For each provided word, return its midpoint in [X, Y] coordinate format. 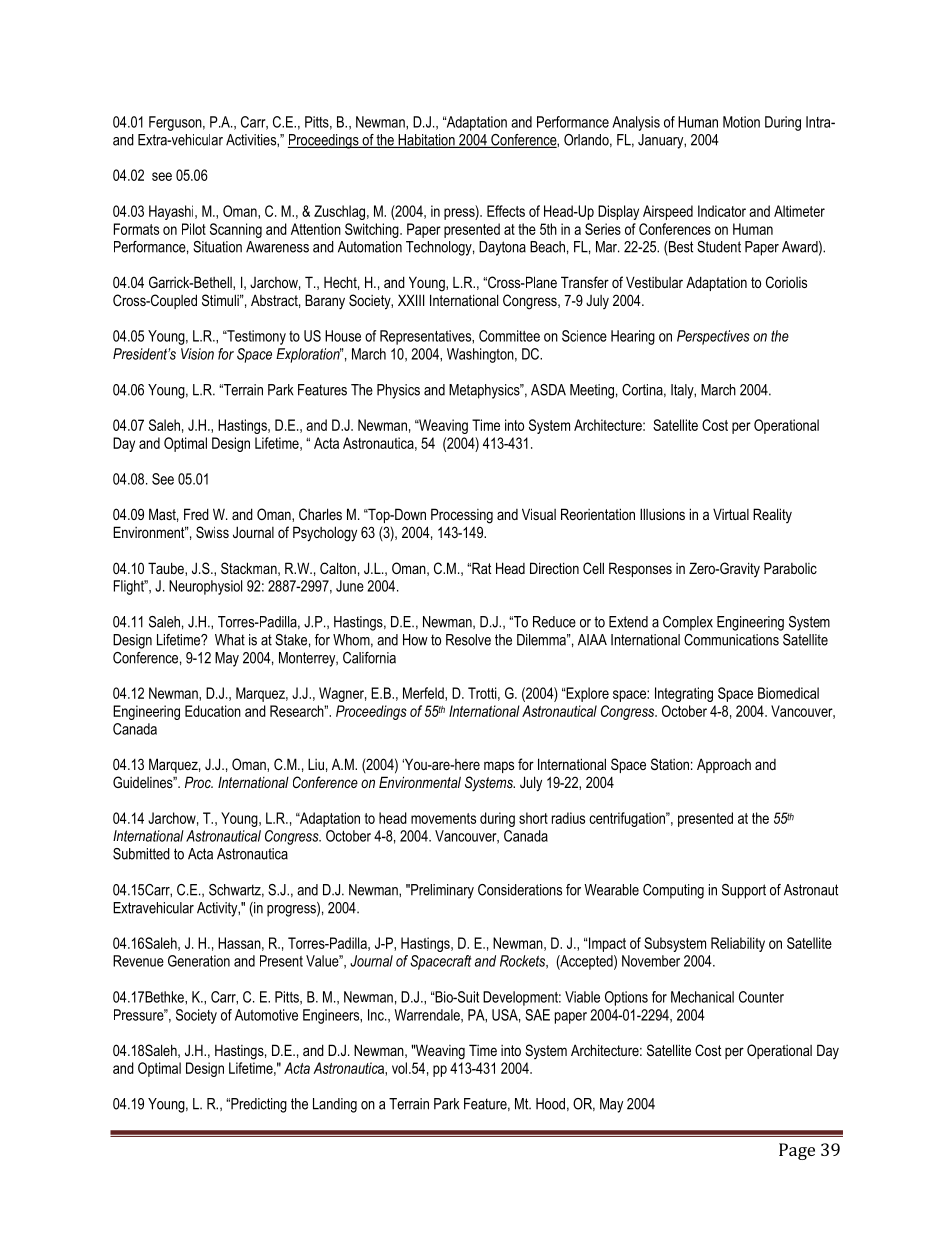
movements [443, 818]
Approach [724, 765]
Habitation [426, 141]
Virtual [731, 514]
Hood [550, 1104]
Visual [539, 514]
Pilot [194, 229]
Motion [741, 122]
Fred [196, 514]
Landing [335, 1105]
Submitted [141, 854]
